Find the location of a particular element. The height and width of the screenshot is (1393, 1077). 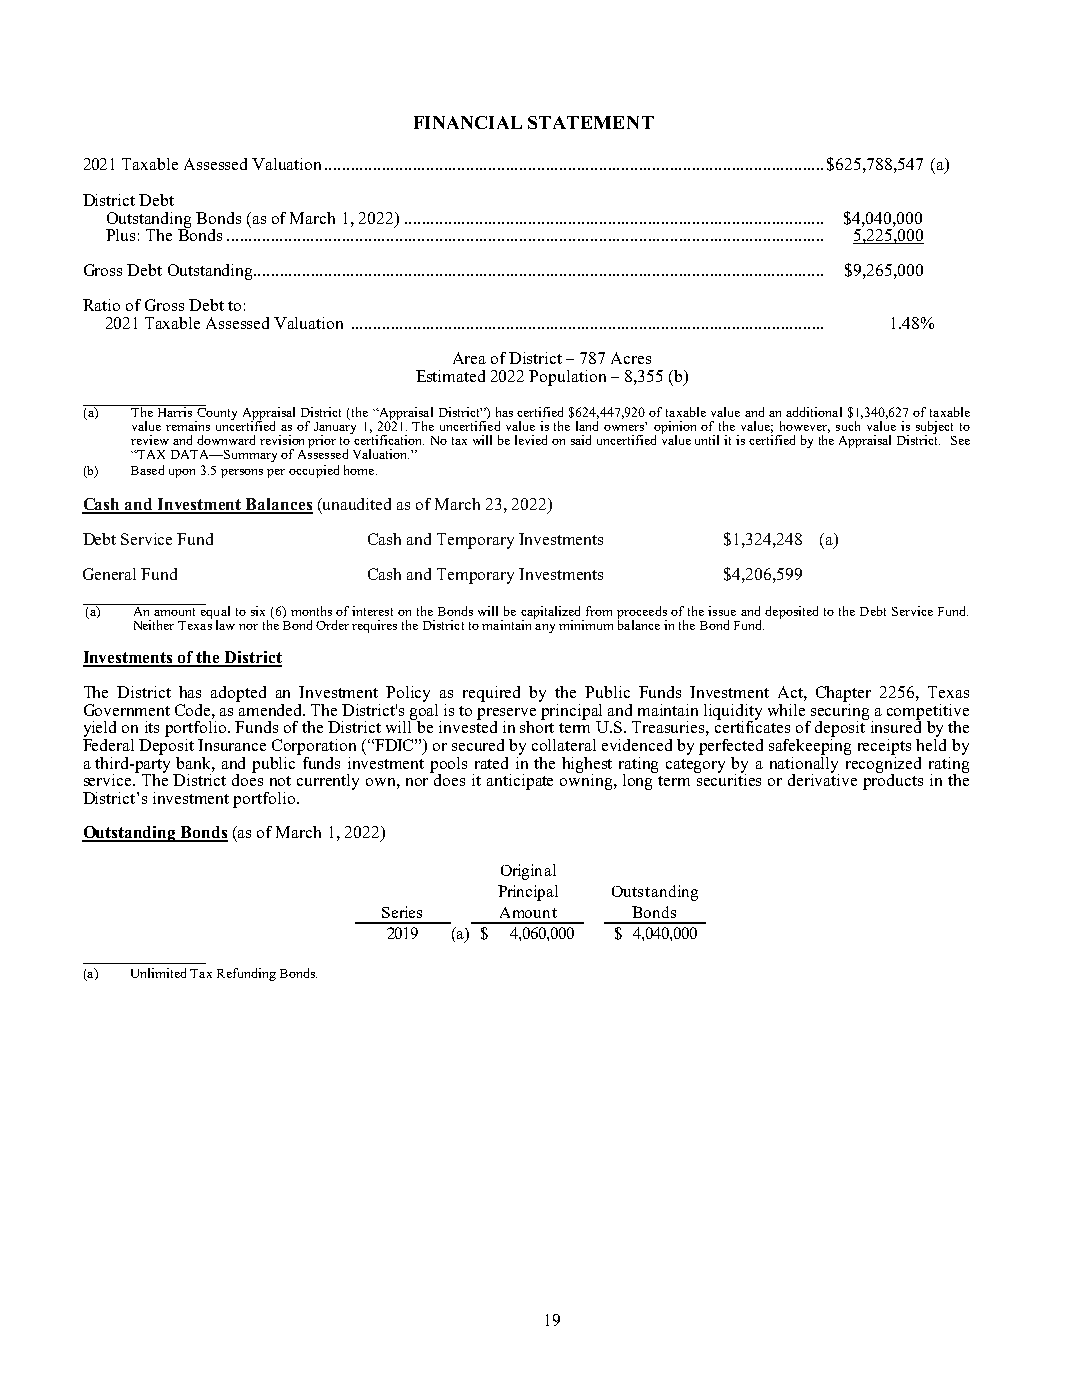

capitalized is located at coordinates (552, 613).
